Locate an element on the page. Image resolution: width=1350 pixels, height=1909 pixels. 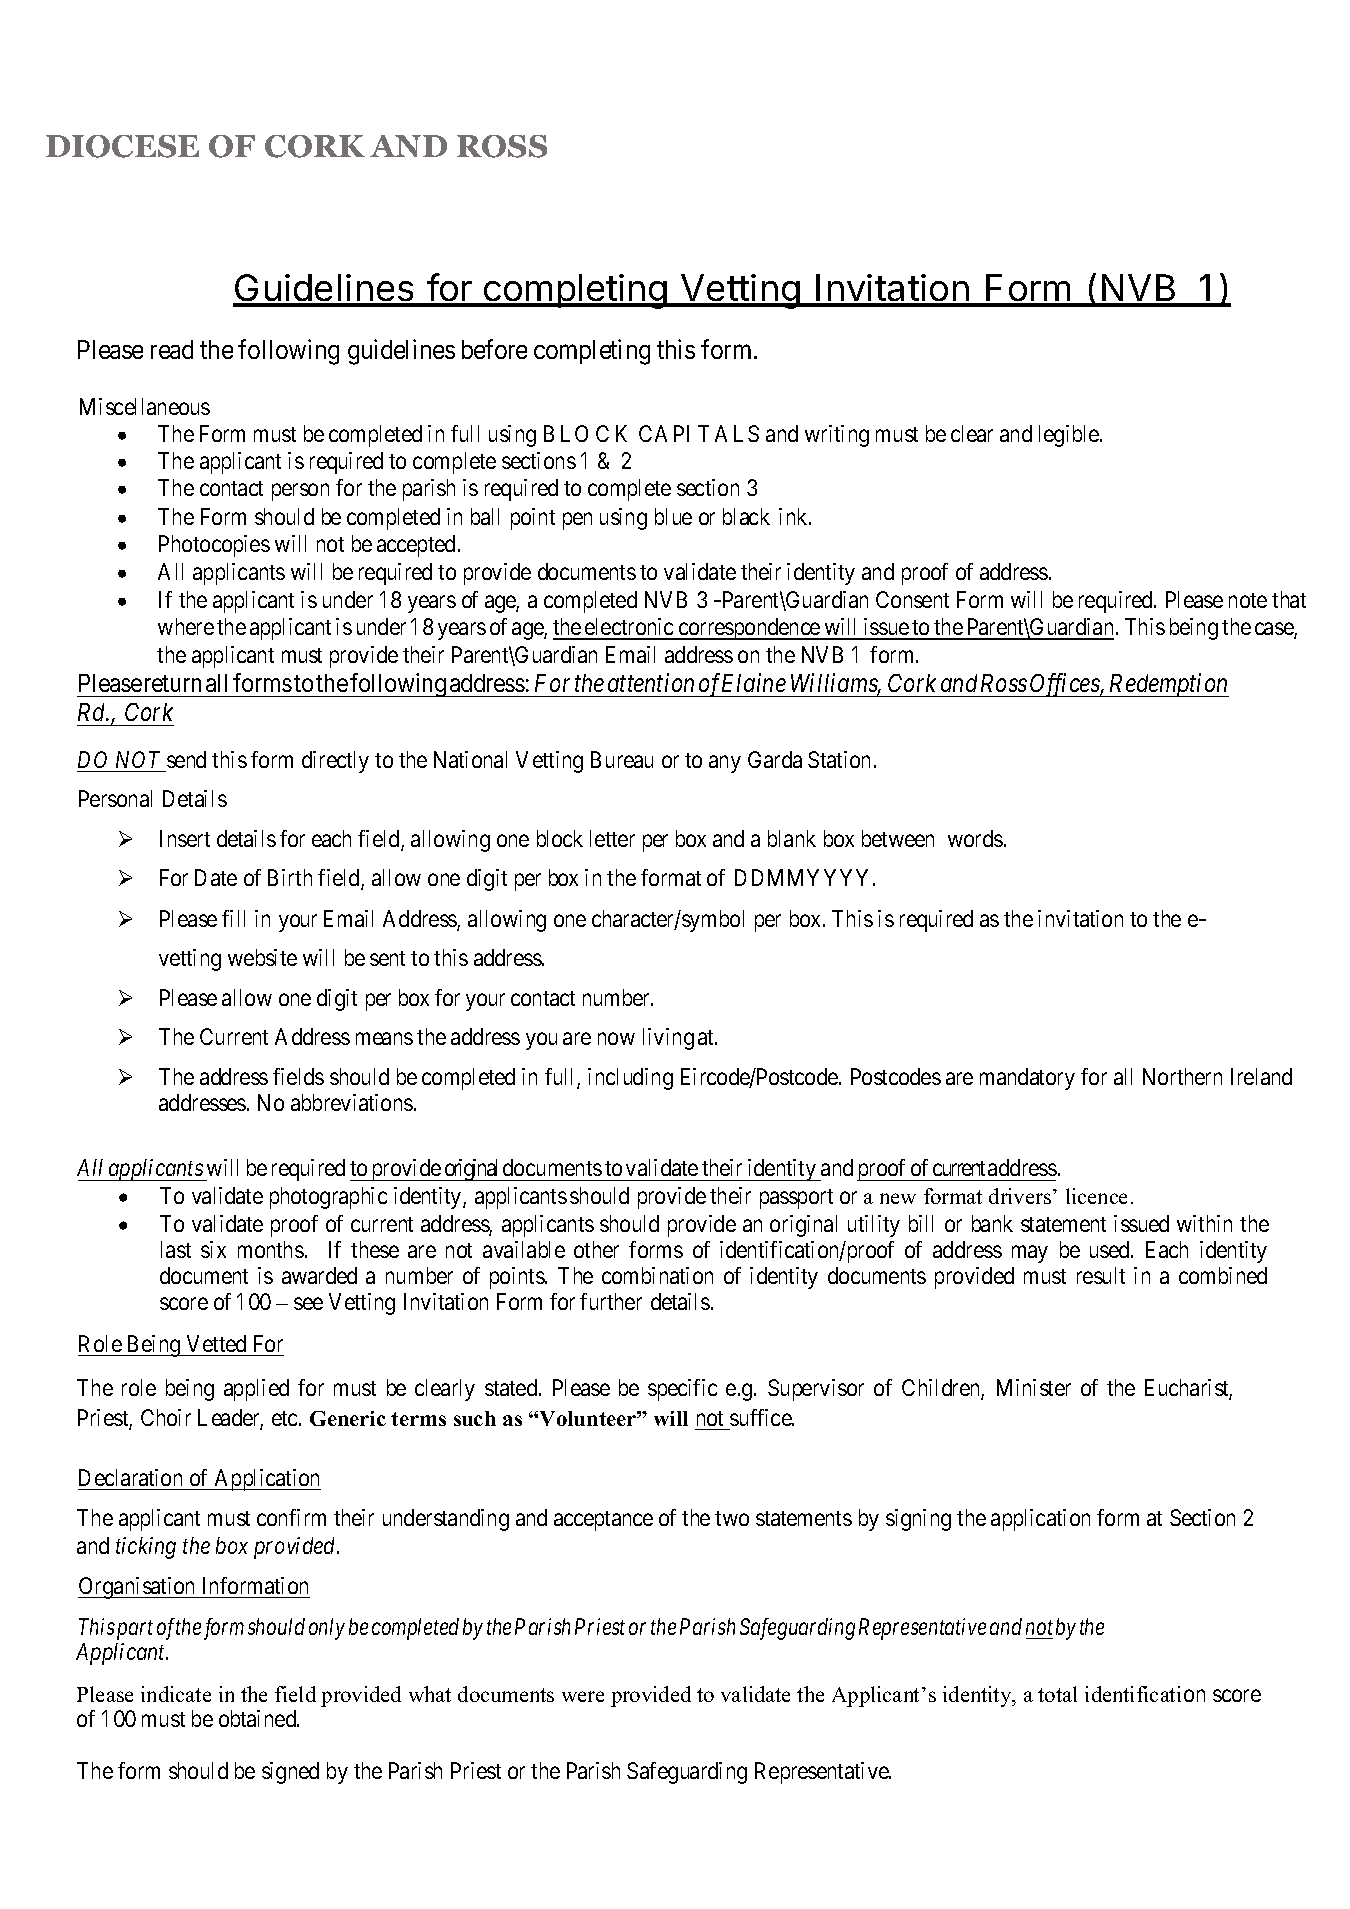
send is located at coordinates (186, 759).
